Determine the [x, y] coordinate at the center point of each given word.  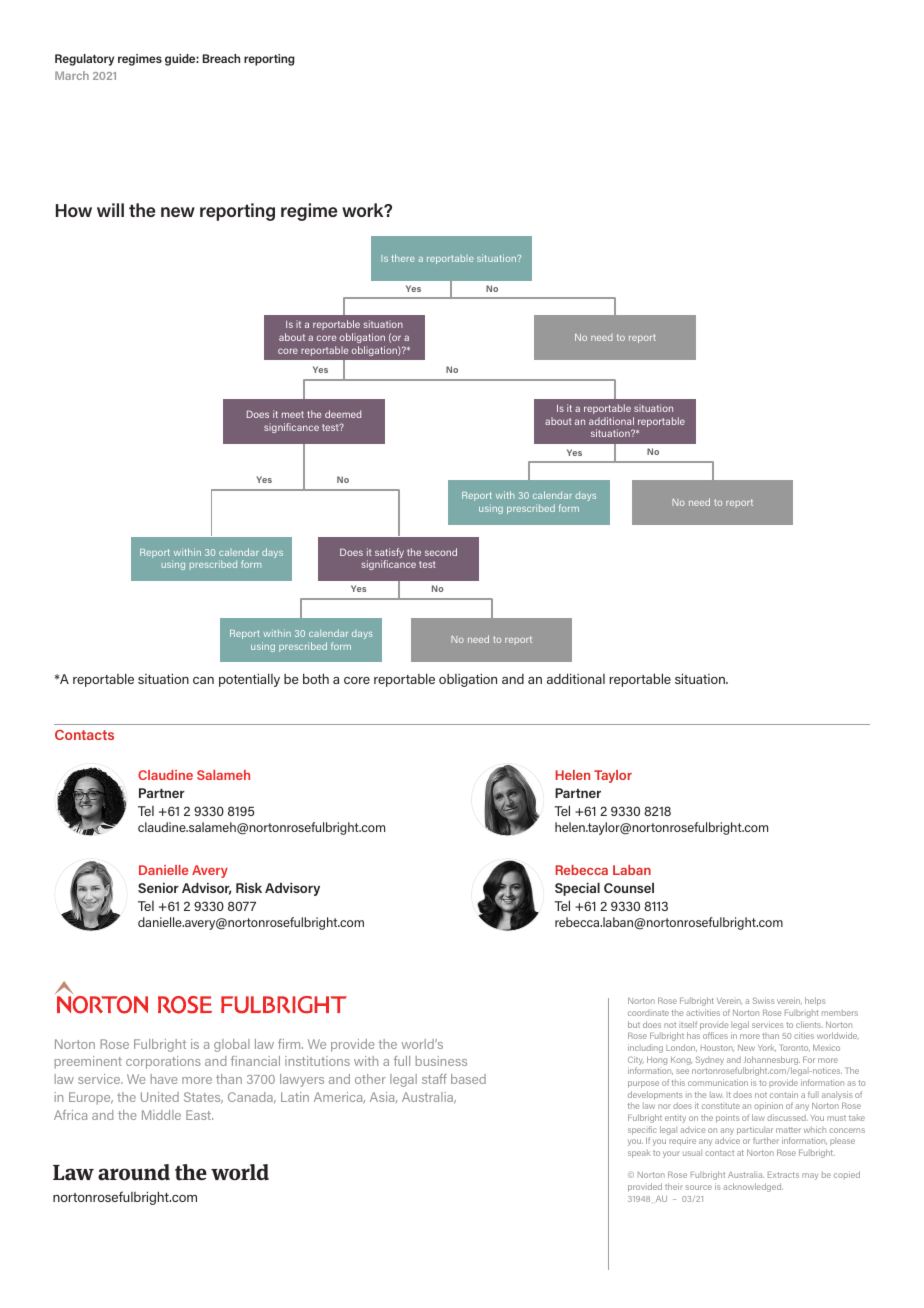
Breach [221, 58]
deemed [343, 414]
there [403, 258]
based [468, 1079]
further [766, 1140]
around [134, 1172]
